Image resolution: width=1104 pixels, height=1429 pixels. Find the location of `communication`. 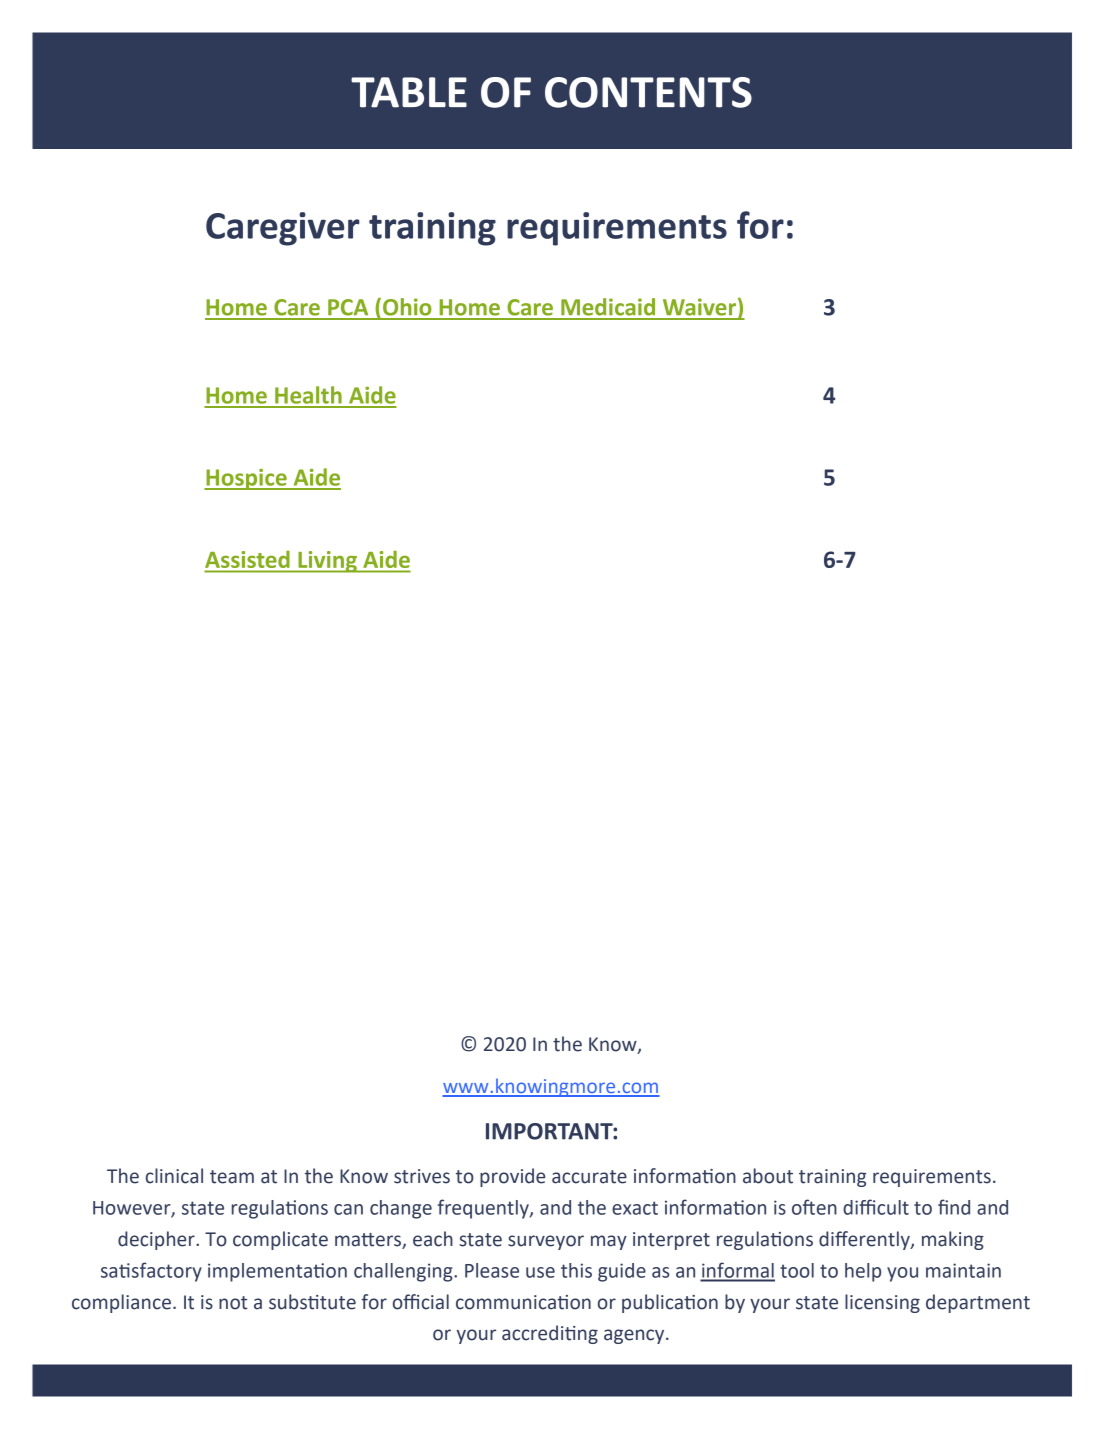

communication is located at coordinates (523, 1302).
